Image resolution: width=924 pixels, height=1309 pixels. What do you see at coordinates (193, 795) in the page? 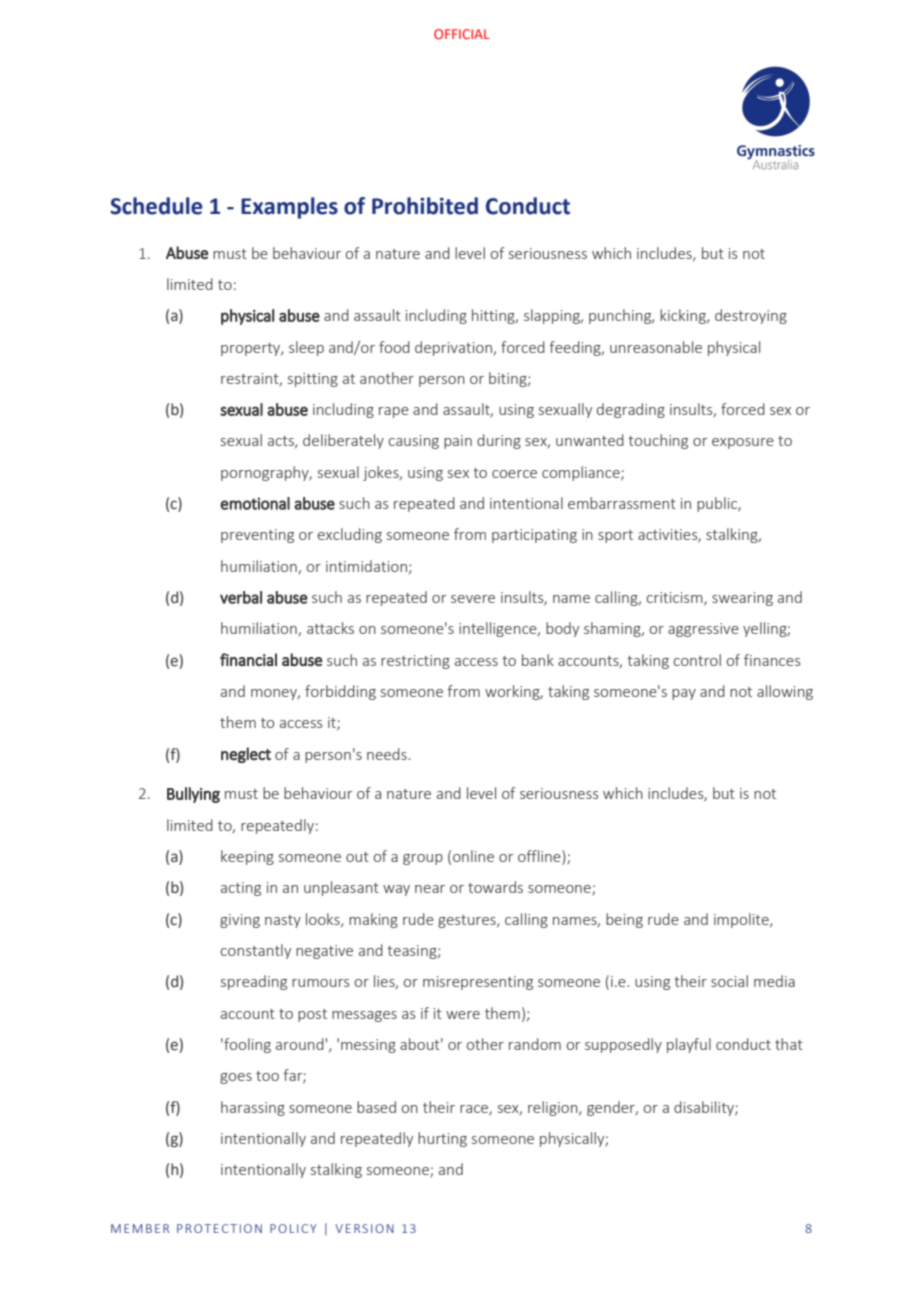
I see `Bullying` at bounding box center [193, 795].
